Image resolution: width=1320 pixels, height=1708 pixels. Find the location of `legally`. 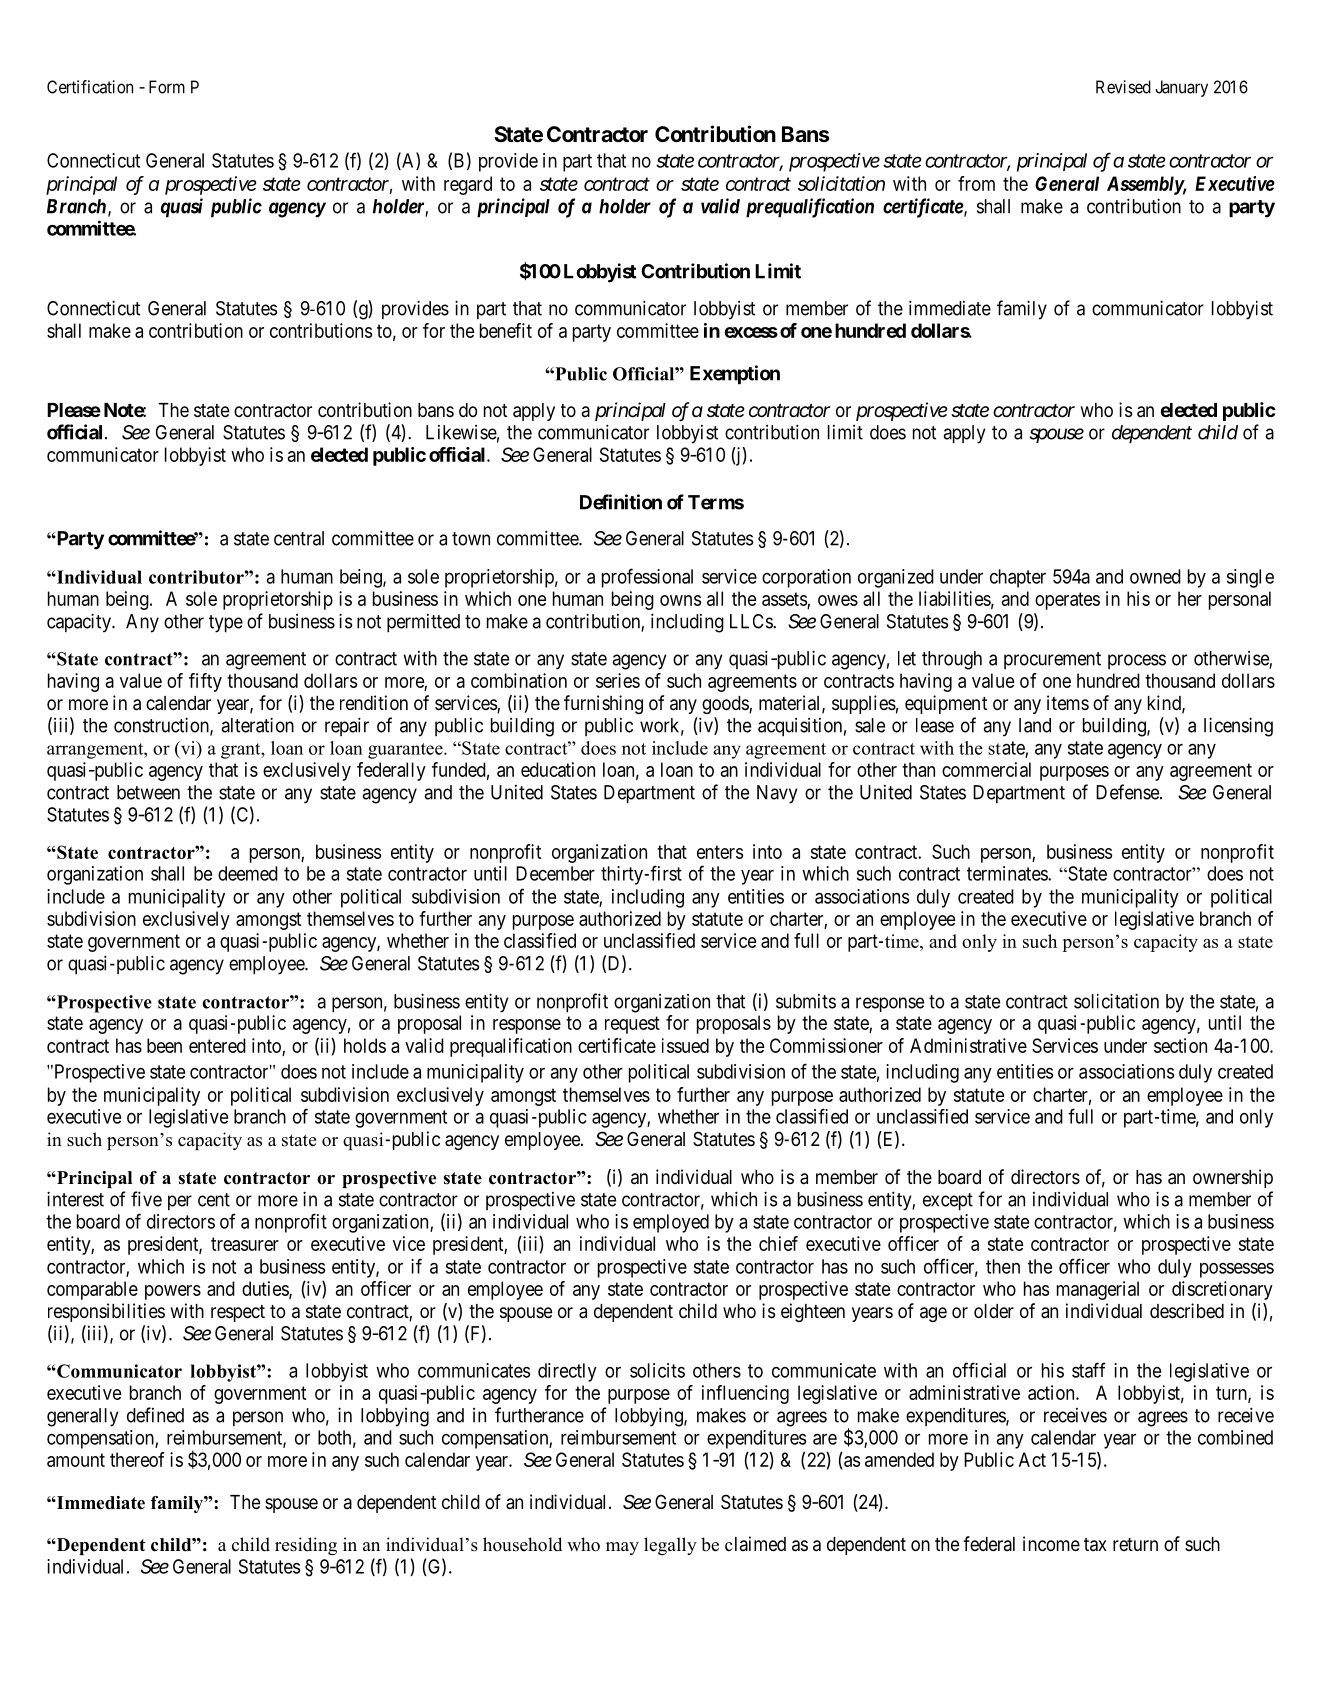

legally is located at coordinates (670, 1546).
